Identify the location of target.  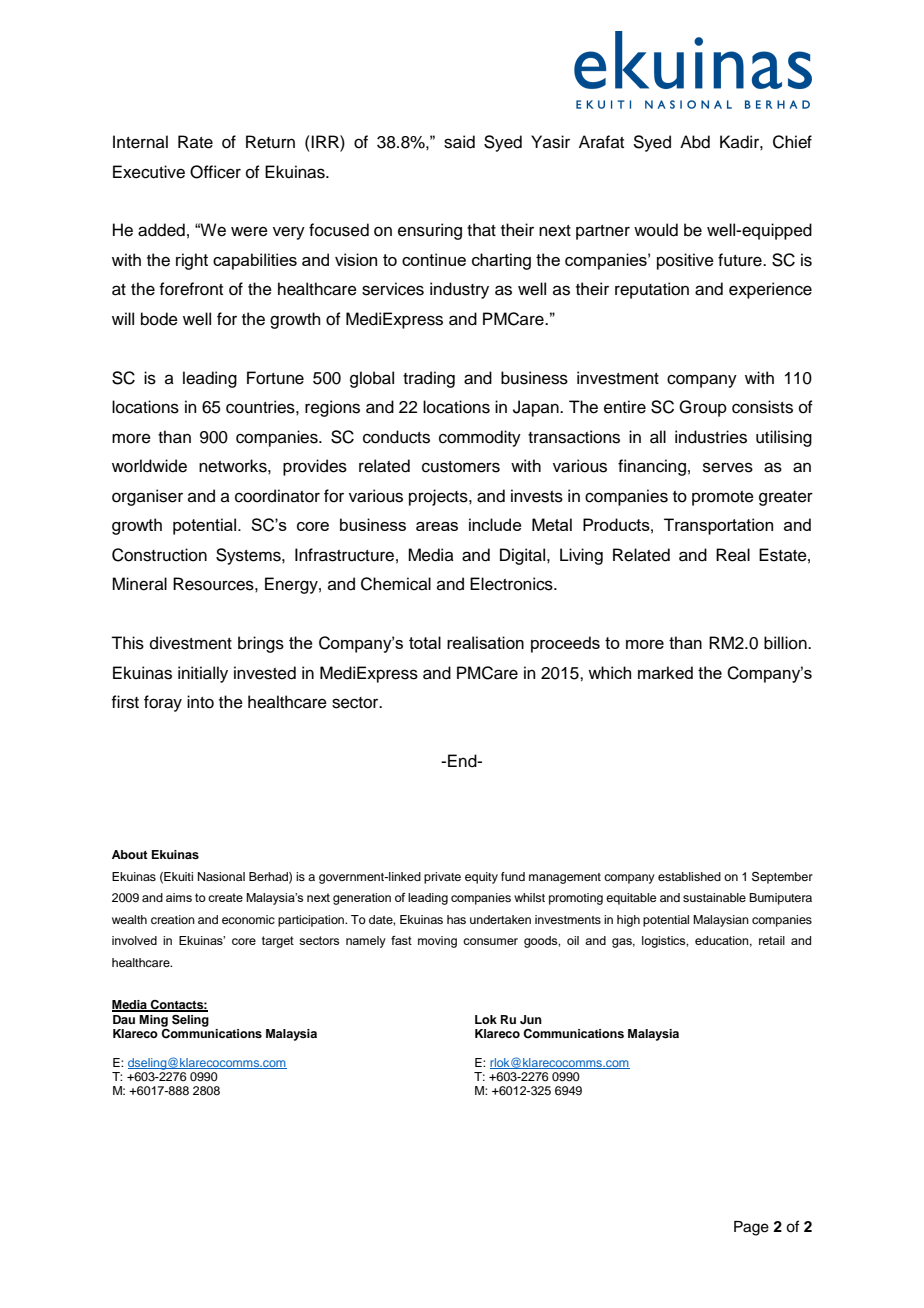
(278, 942).
